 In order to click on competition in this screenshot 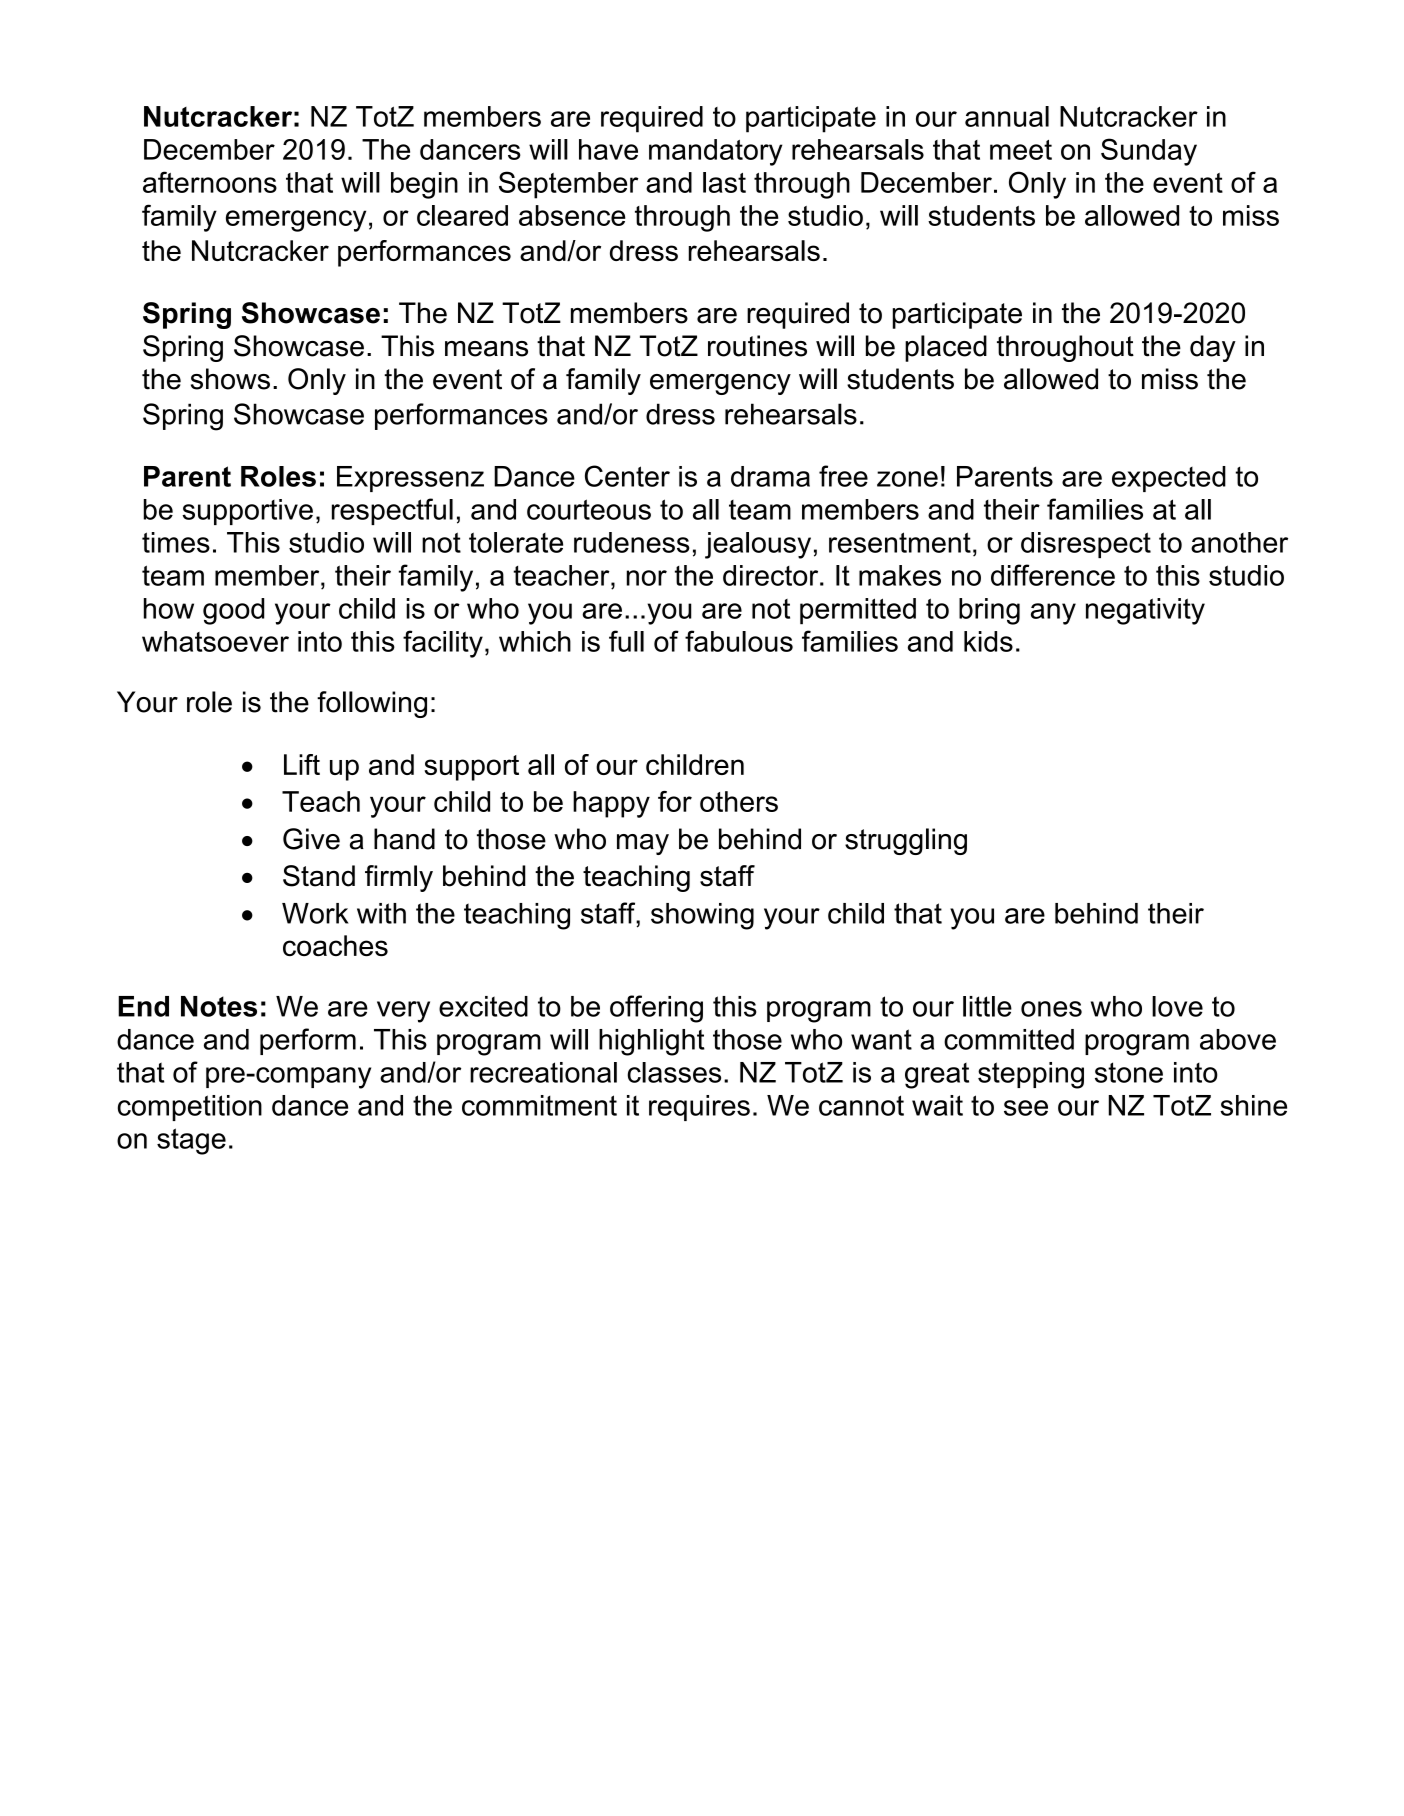, I will do `click(190, 1108)`.
